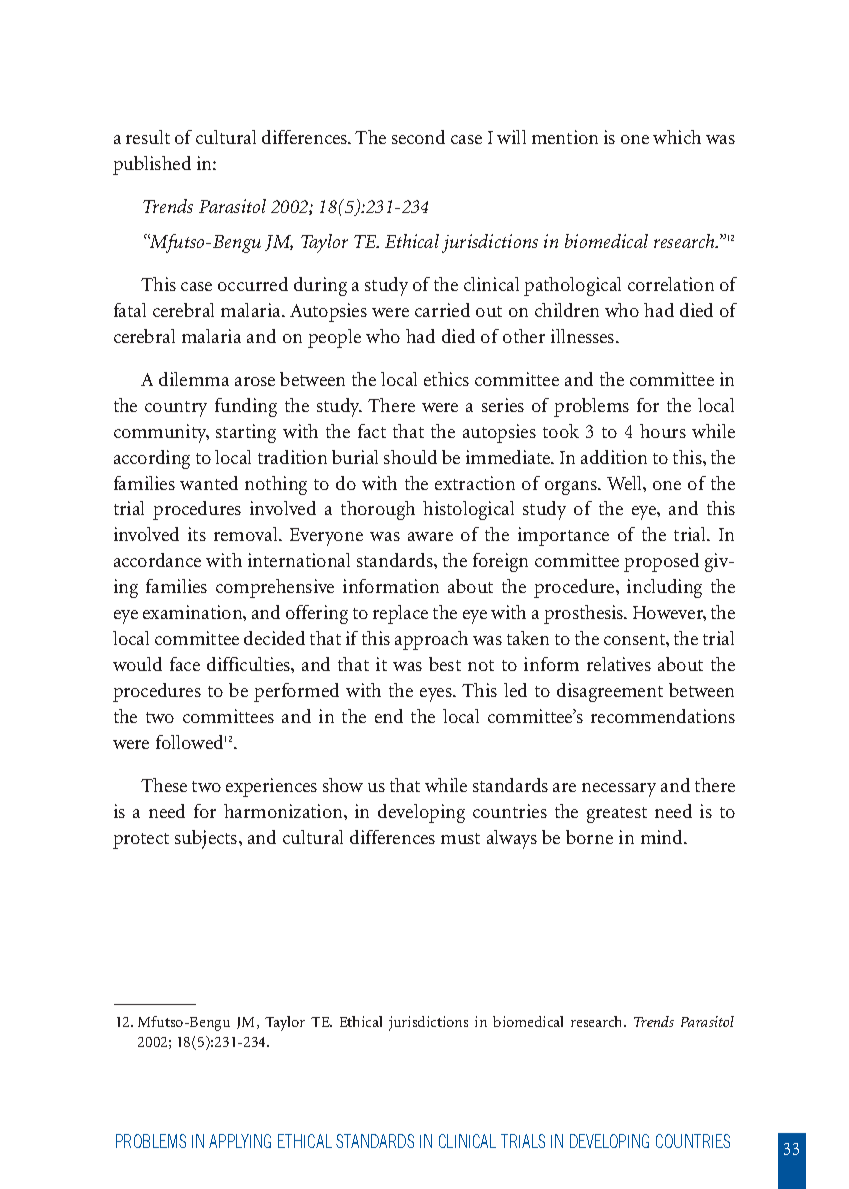 The height and width of the image is (1189, 849). Describe the element at coordinates (185, 664) in the image. I see `face` at that location.
